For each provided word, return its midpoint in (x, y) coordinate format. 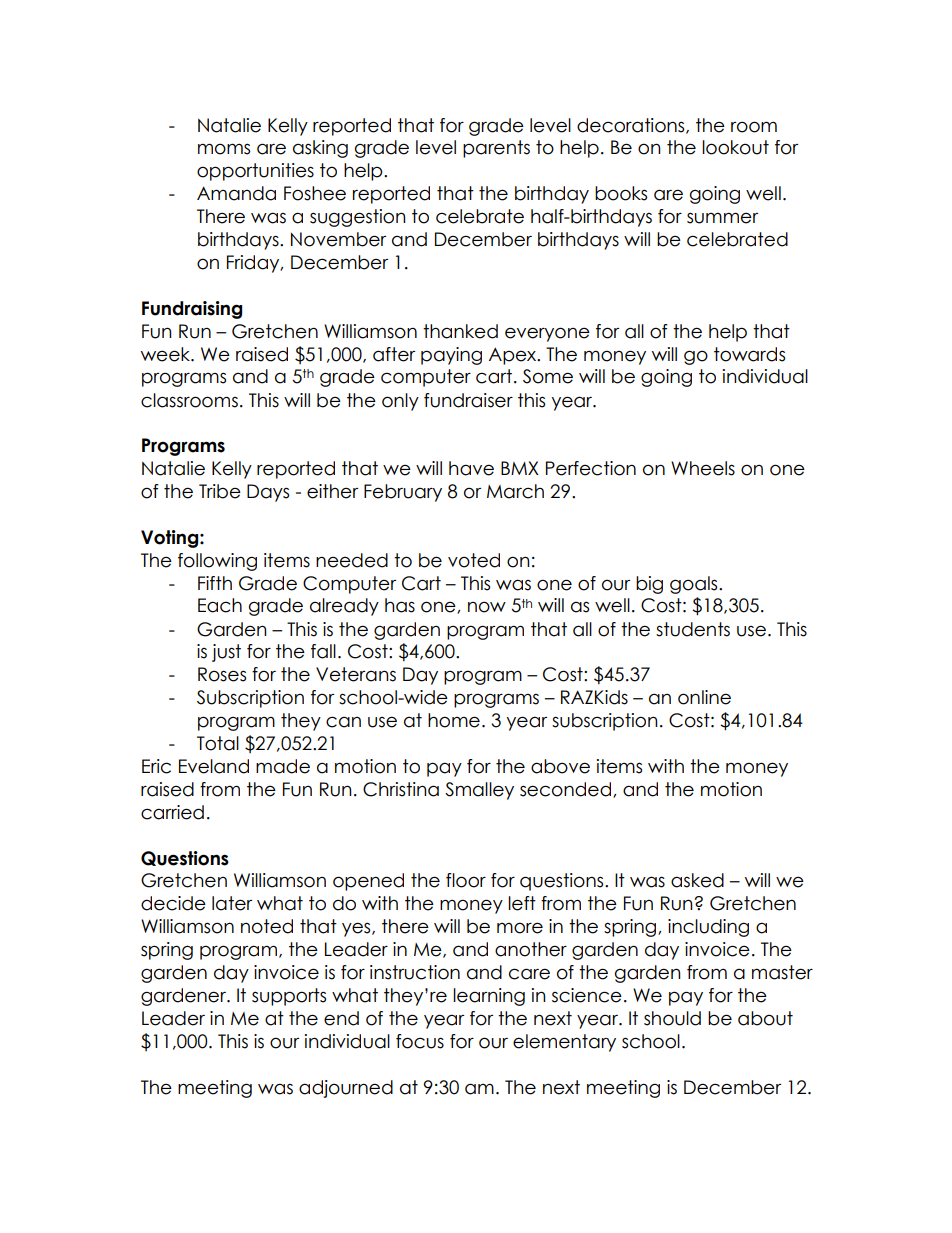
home (454, 720)
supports (289, 997)
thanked (460, 331)
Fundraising (192, 310)
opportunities (255, 172)
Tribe (220, 491)
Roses (222, 674)
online (704, 697)
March (515, 491)
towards (749, 354)
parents (496, 149)
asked (697, 880)
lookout (735, 147)
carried (172, 812)
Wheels (703, 468)
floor (466, 880)
